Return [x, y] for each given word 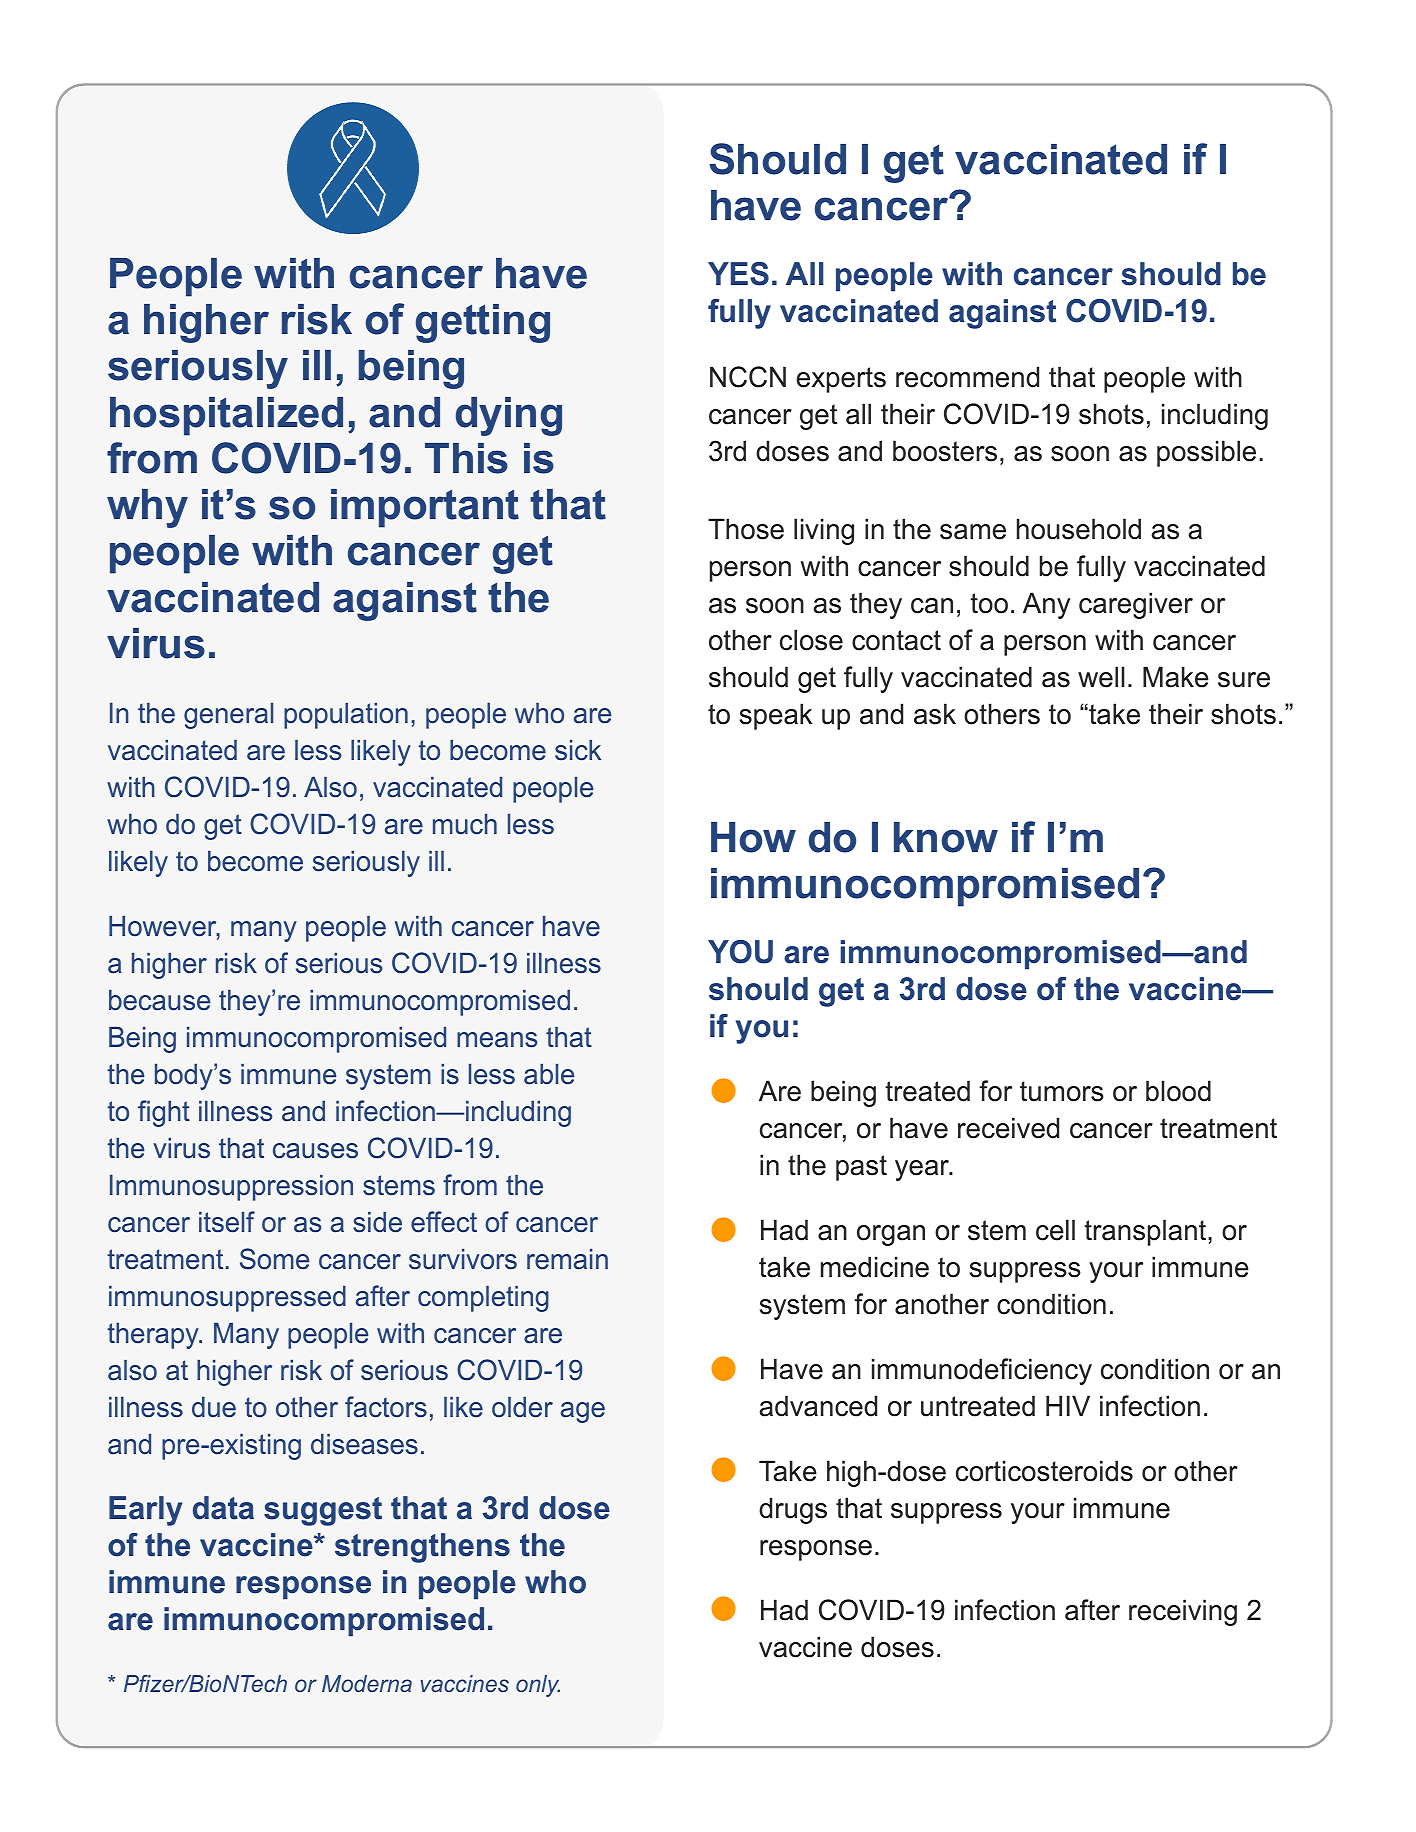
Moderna [367, 1683]
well [1101, 677]
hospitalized [226, 416]
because [159, 1000]
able [549, 1074]
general [228, 716]
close [811, 640]
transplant [1146, 1232]
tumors [1062, 1091]
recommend [967, 377]
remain [567, 1259]
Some [274, 1259]
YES [738, 274]
